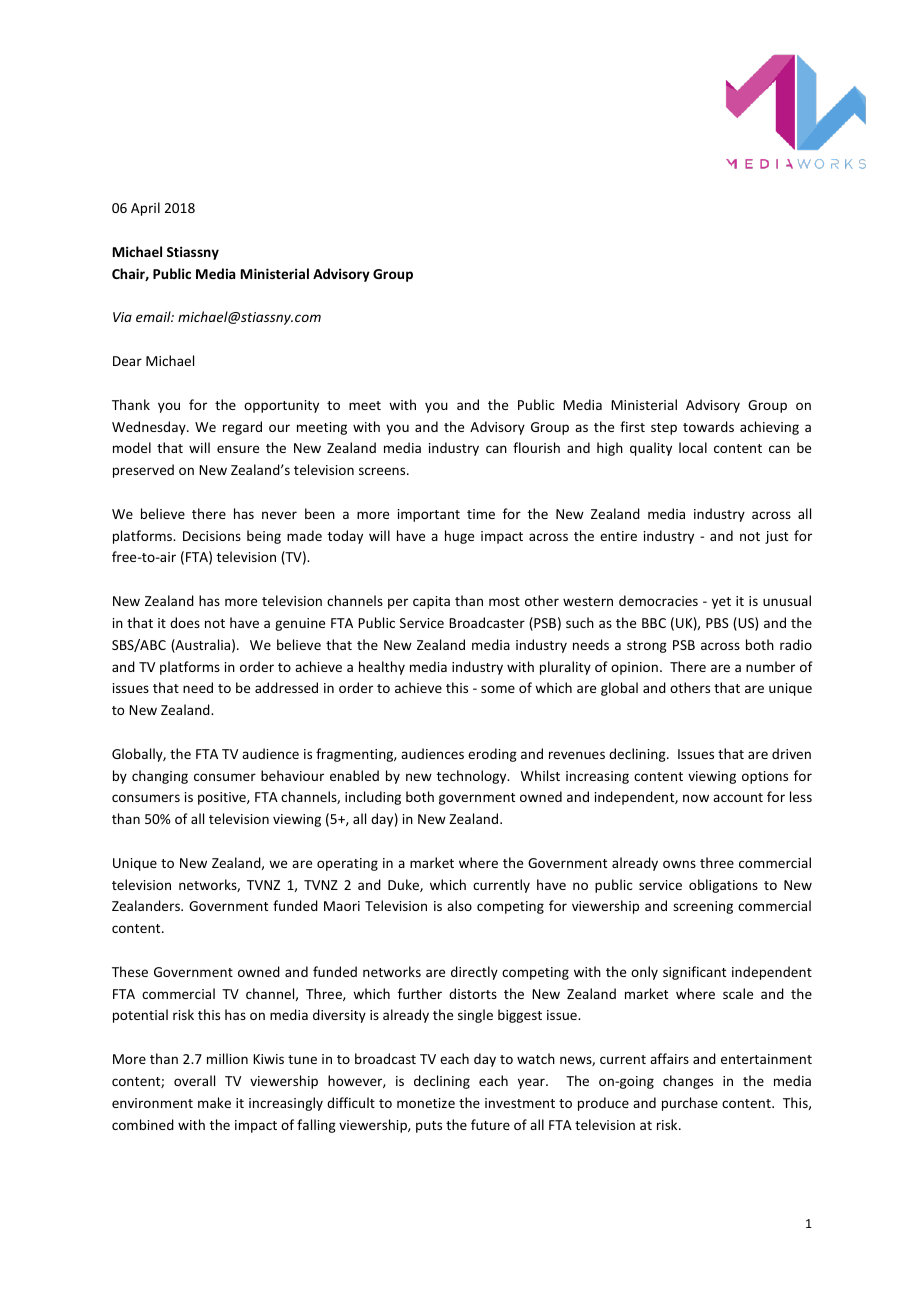 The image size is (924, 1308). Describe the element at coordinates (214, 1102) in the image. I see `make` at that location.
